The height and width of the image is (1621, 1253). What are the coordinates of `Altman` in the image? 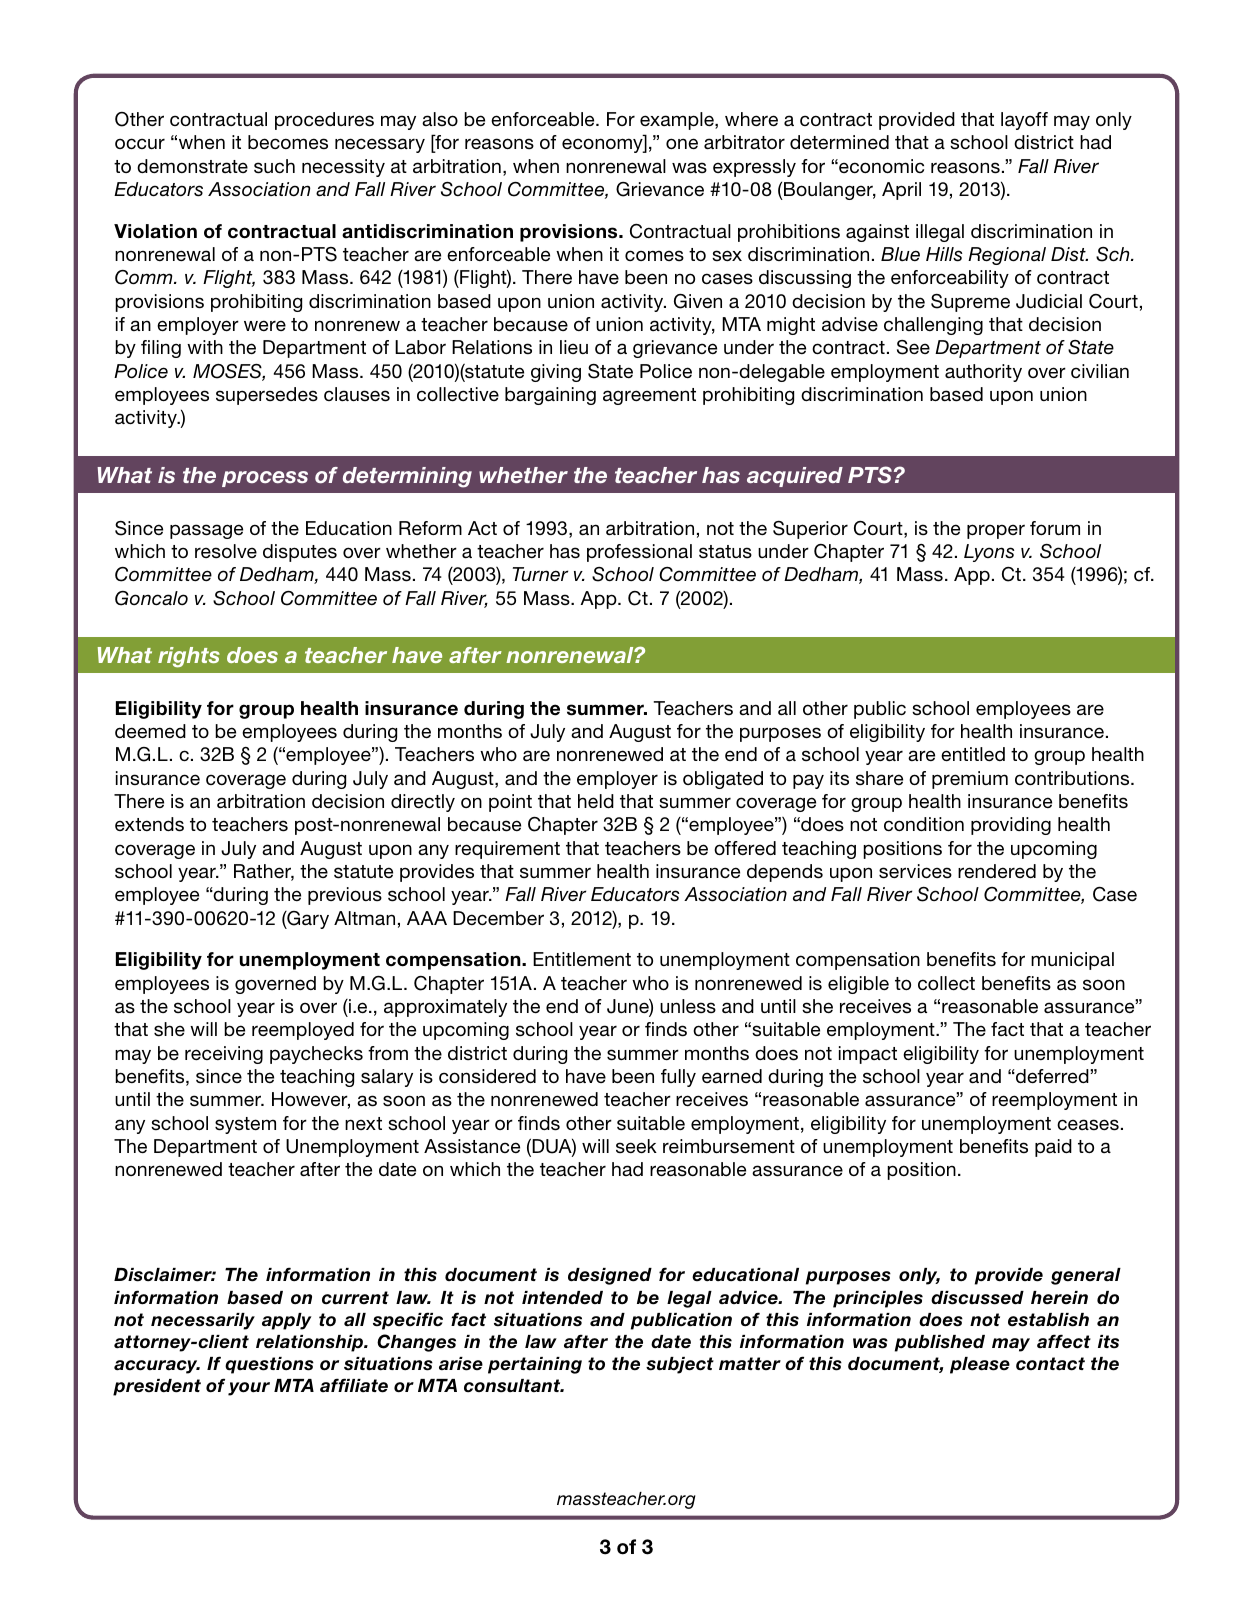 It's located at (364, 918).
